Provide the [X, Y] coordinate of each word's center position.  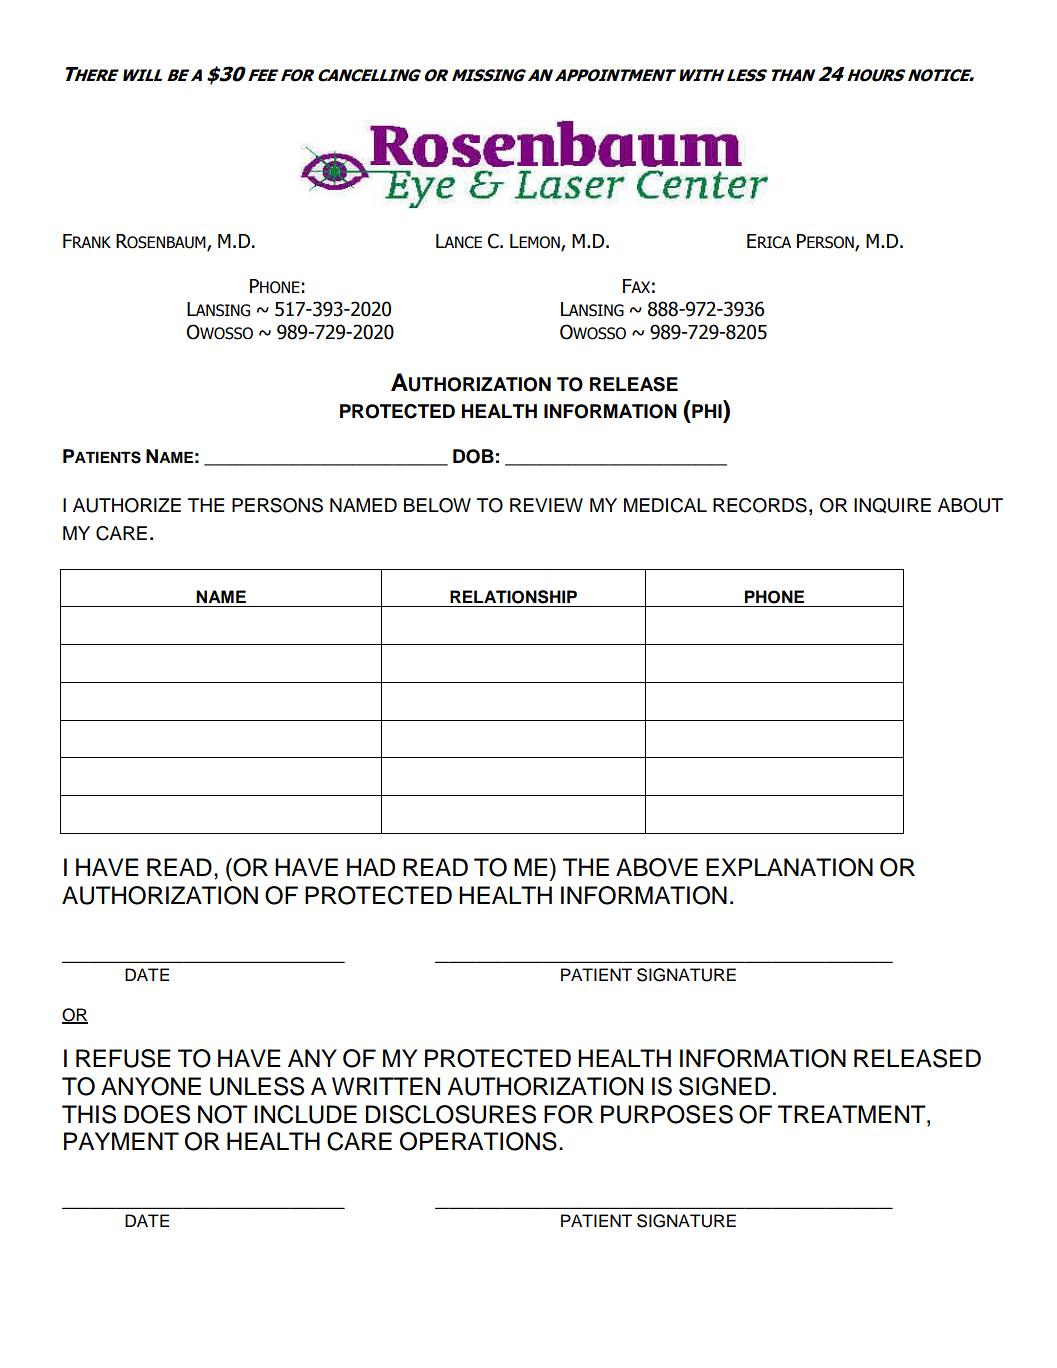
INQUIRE [892, 505]
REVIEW [546, 505]
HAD [371, 867]
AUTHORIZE [127, 505]
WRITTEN [386, 1086]
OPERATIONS [478, 1141]
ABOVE [657, 867]
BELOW [437, 505]
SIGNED [724, 1086]
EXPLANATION [789, 867]
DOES [157, 1114]
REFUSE [123, 1058]
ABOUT [970, 505]
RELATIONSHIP [513, 597]
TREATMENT [853, 1114]
